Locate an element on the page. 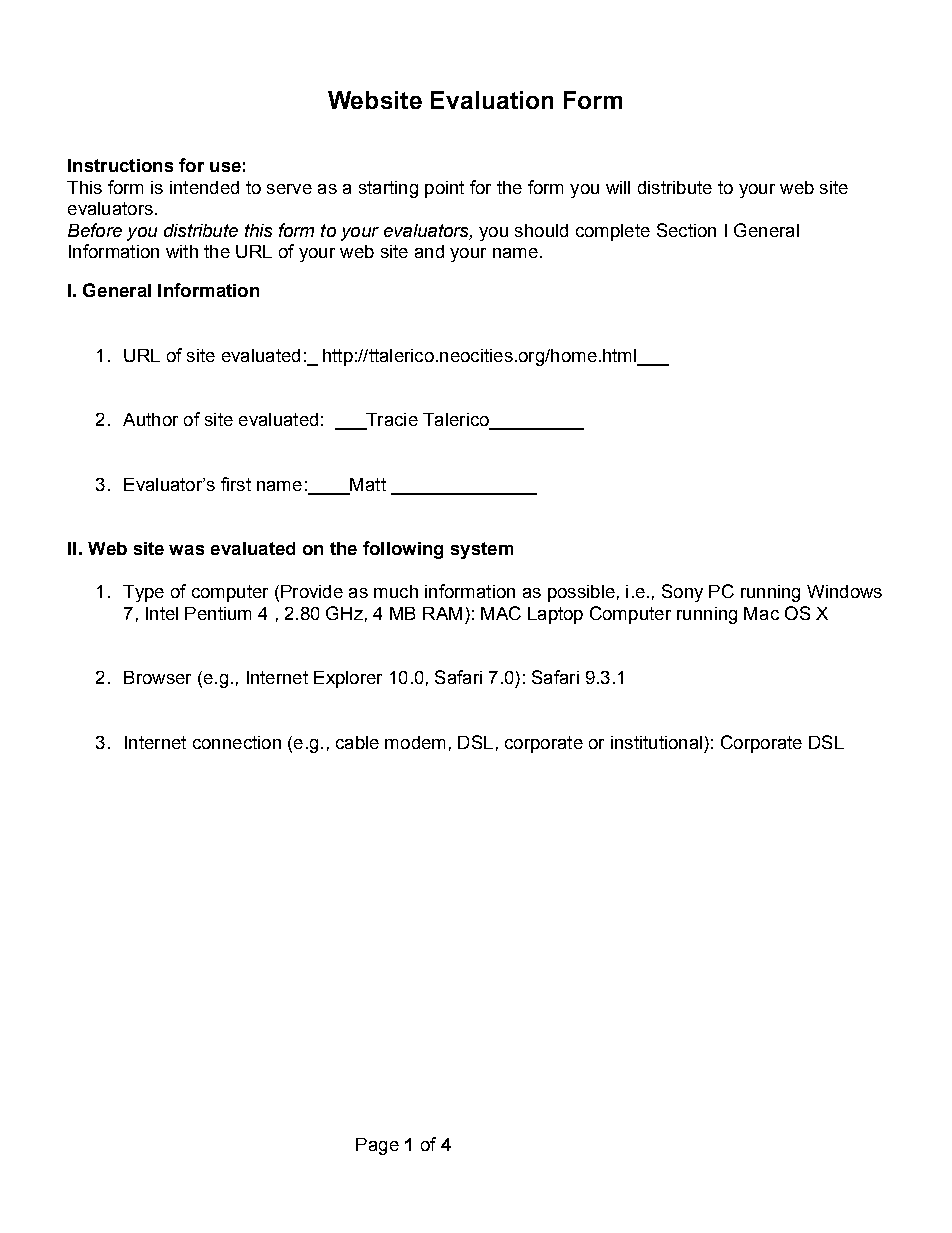  system is located at coordinates (482, 550).
